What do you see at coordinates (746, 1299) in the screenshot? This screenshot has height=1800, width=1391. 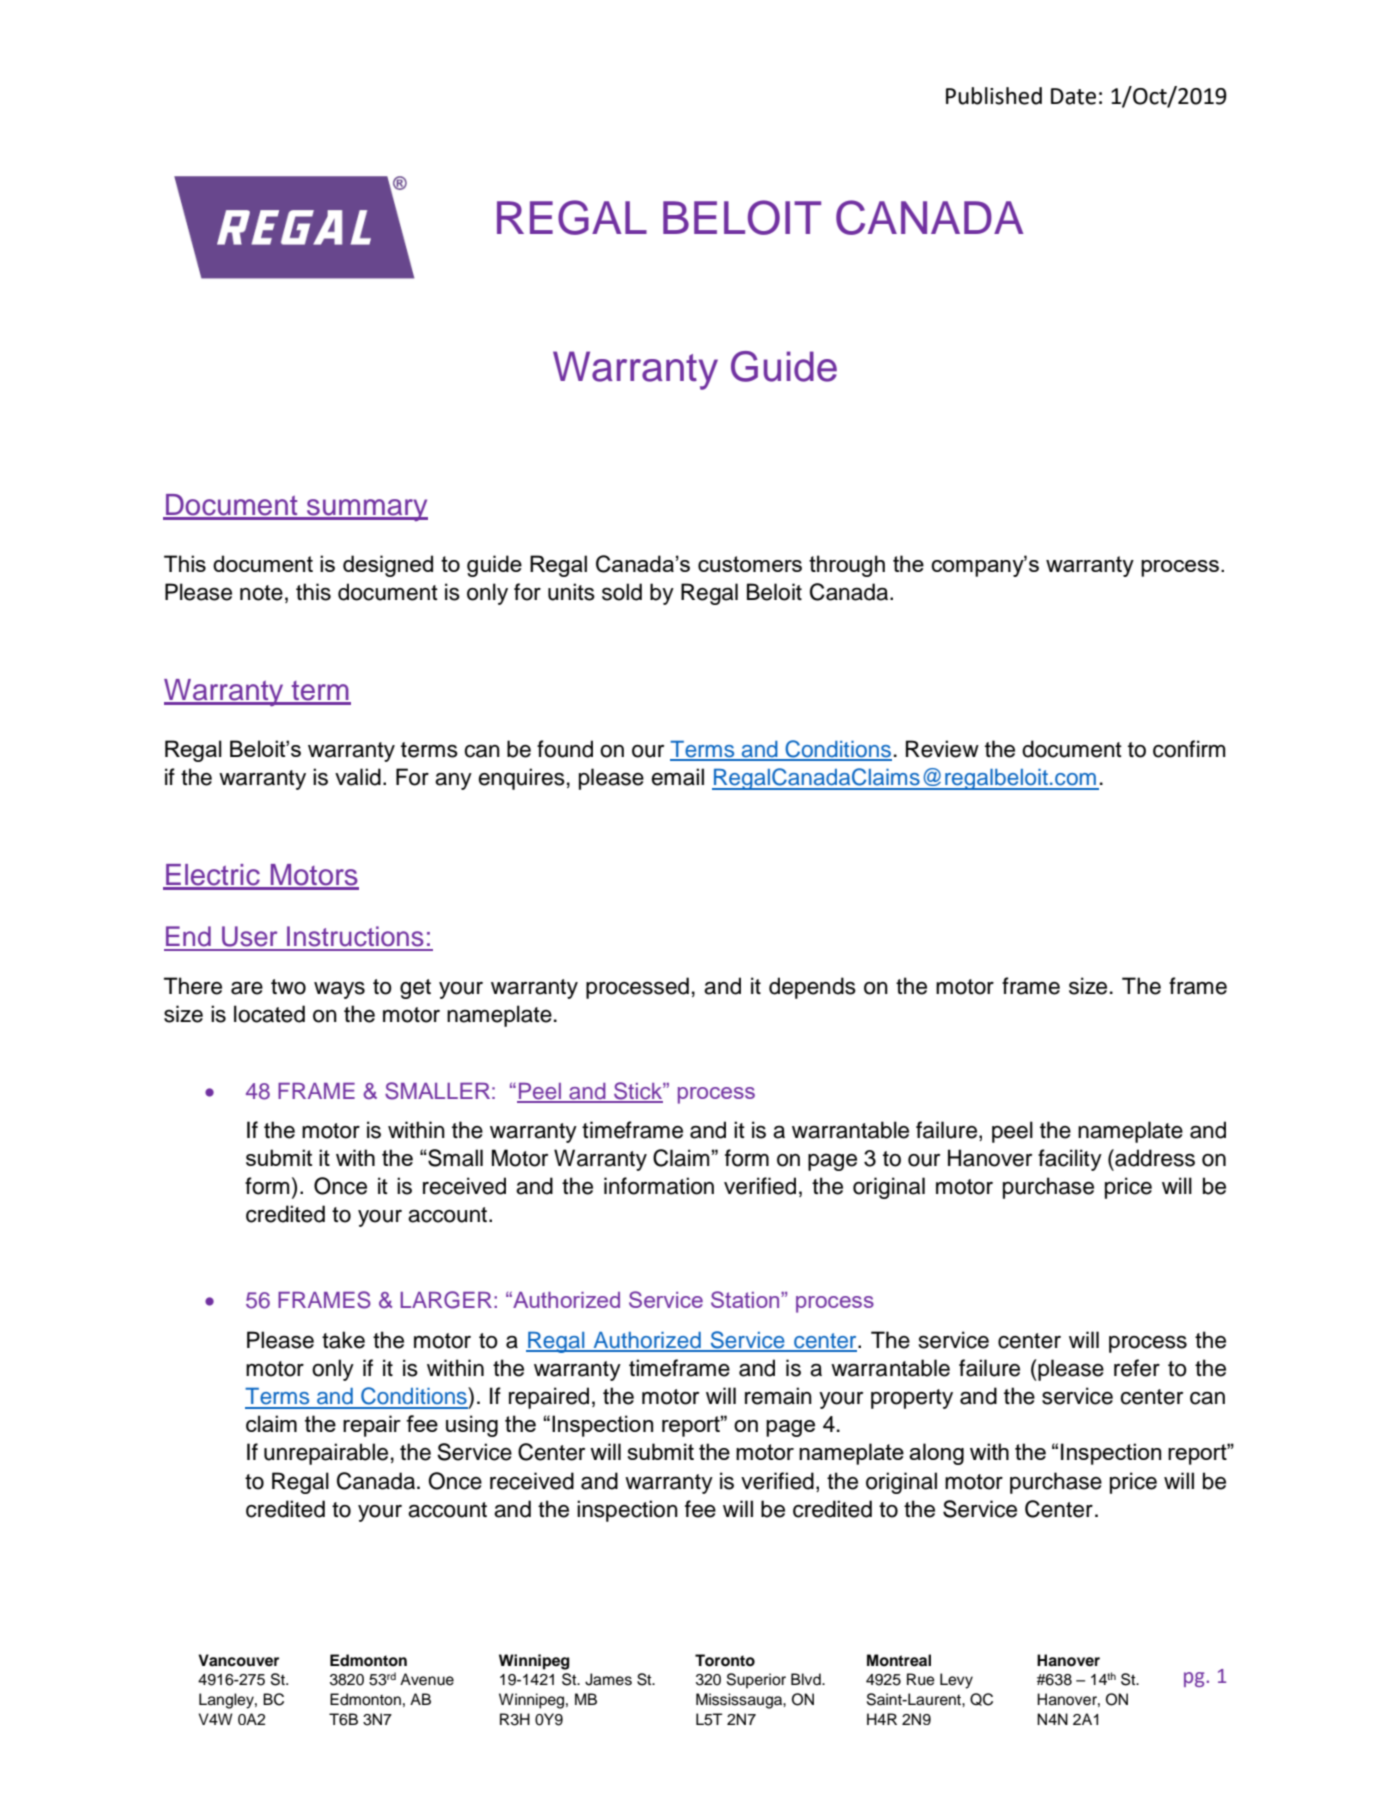 I see `Station` at bounding box center [746, 1299].
